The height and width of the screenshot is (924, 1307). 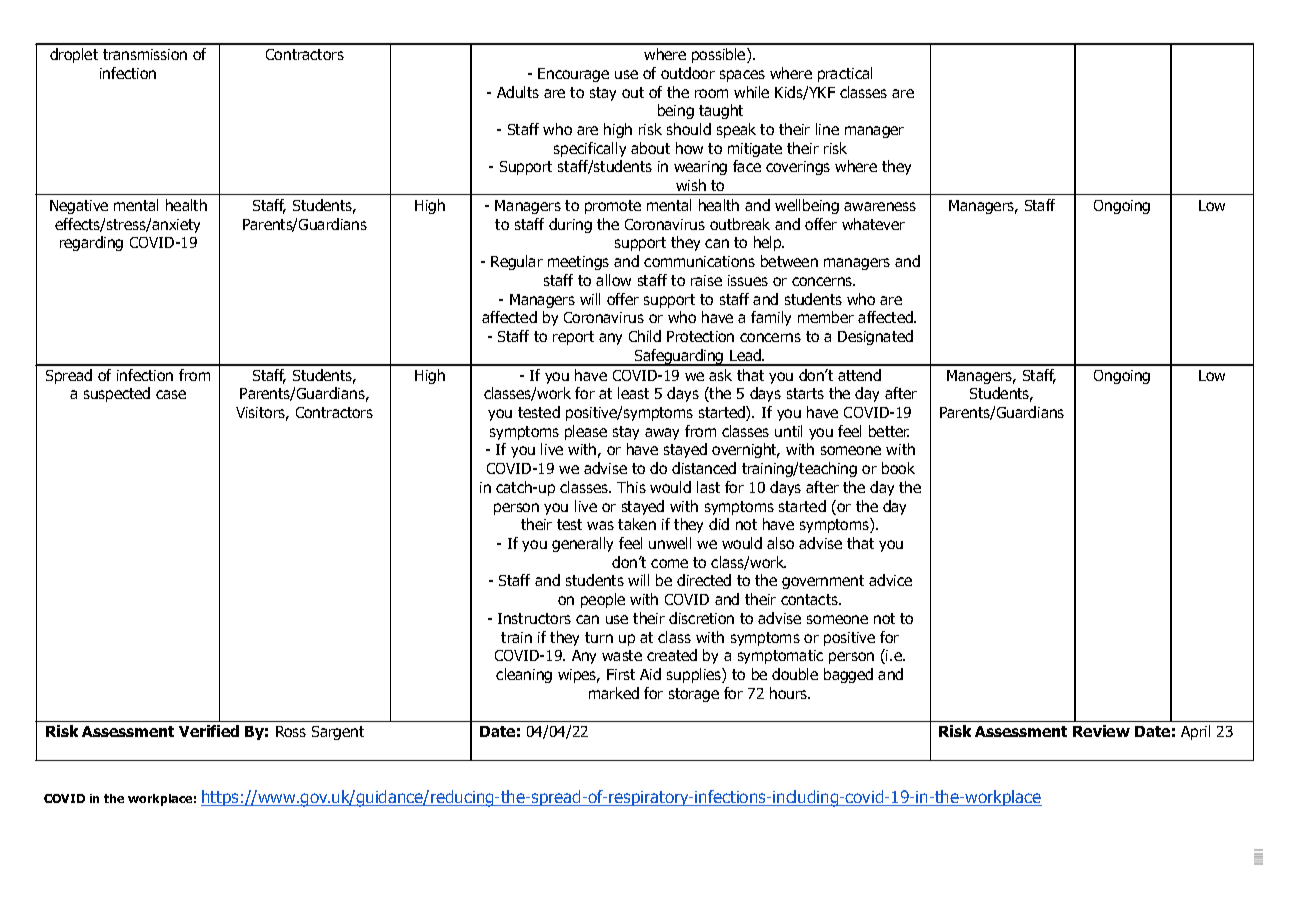 What do you see at coordinates (117, 394) in the screenshot?
I see `suspected` at bounding box center [117, 394].
